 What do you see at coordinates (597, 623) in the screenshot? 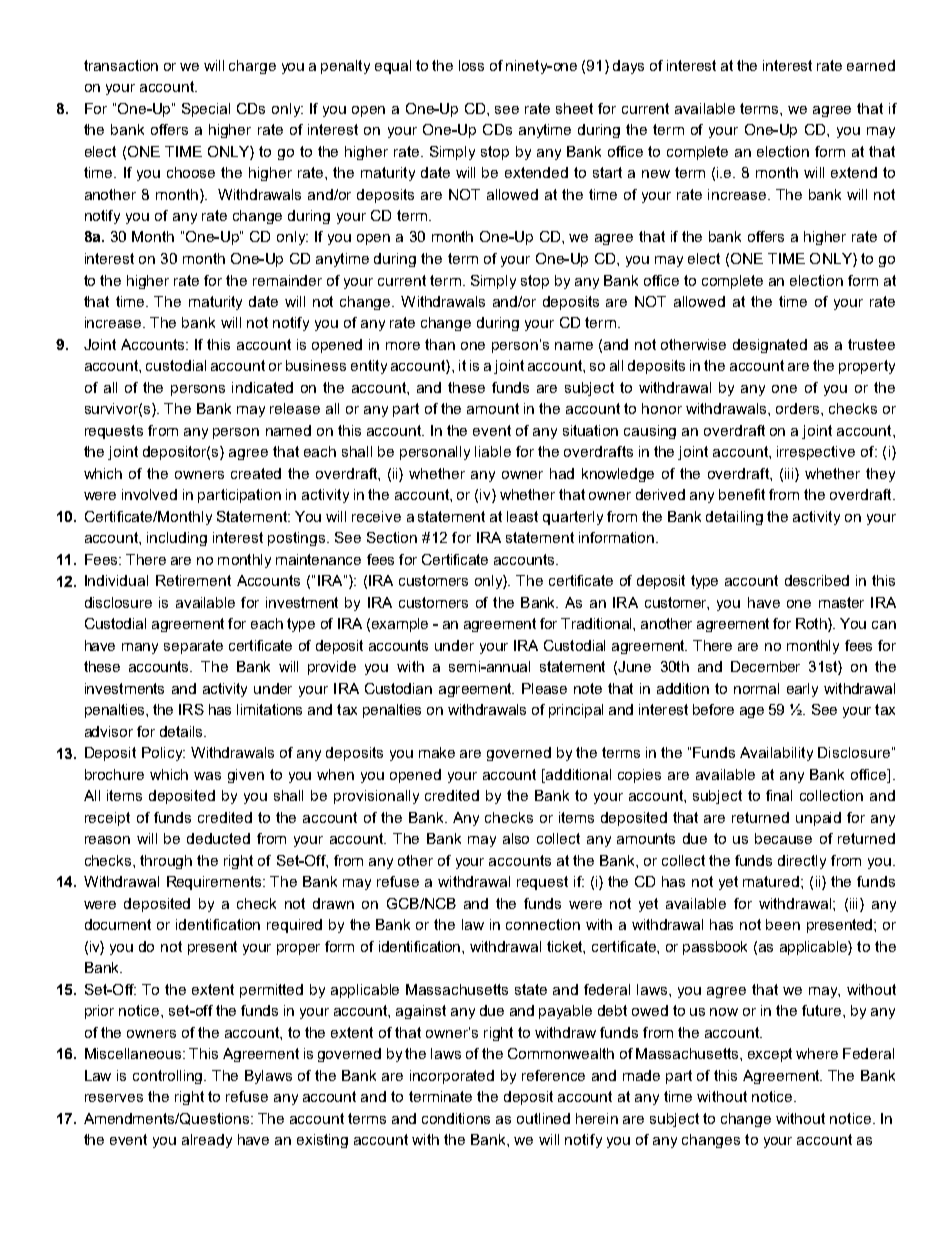
I see `Traditional` at bounding box center [597, 623].
